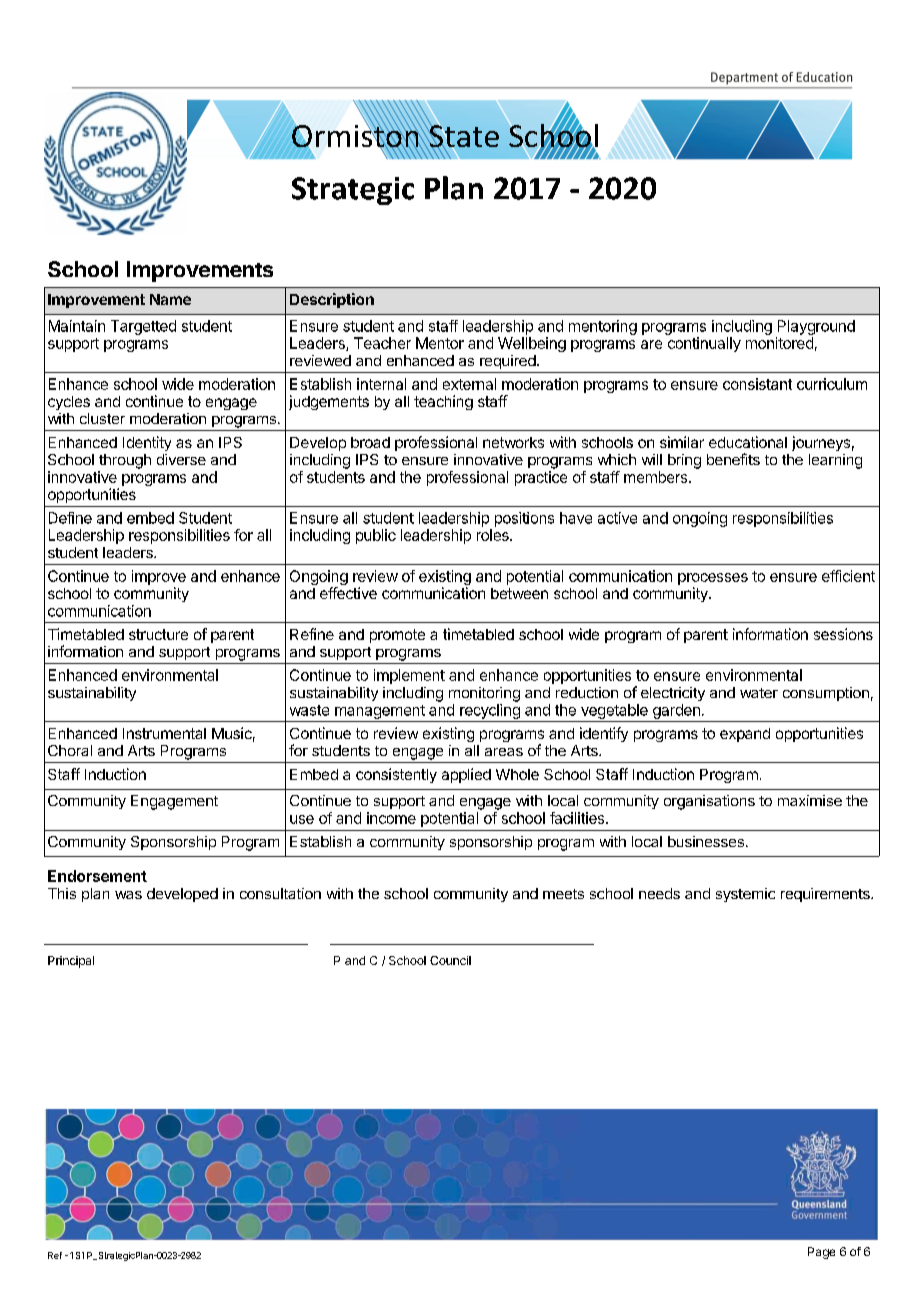  Describe the element at coordinates (71, 962) in the screenshot. I see `Principal` at that location.
